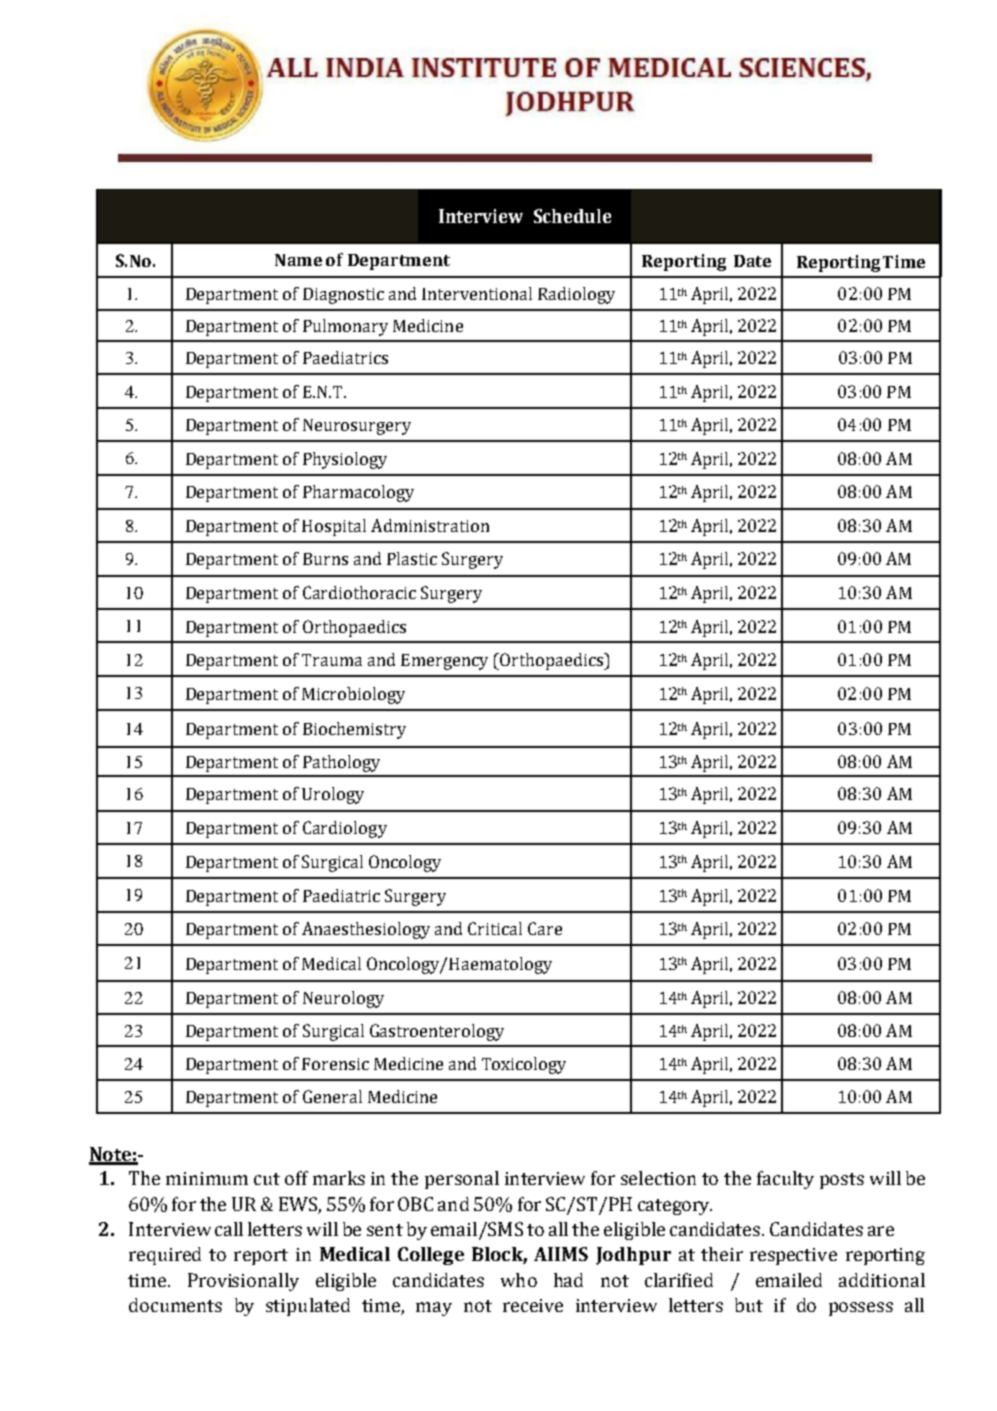 The width and height of the page is (997, 1411). Describe the element at coordinates (444, 662) in the page. I see `Emergency` at that location.
